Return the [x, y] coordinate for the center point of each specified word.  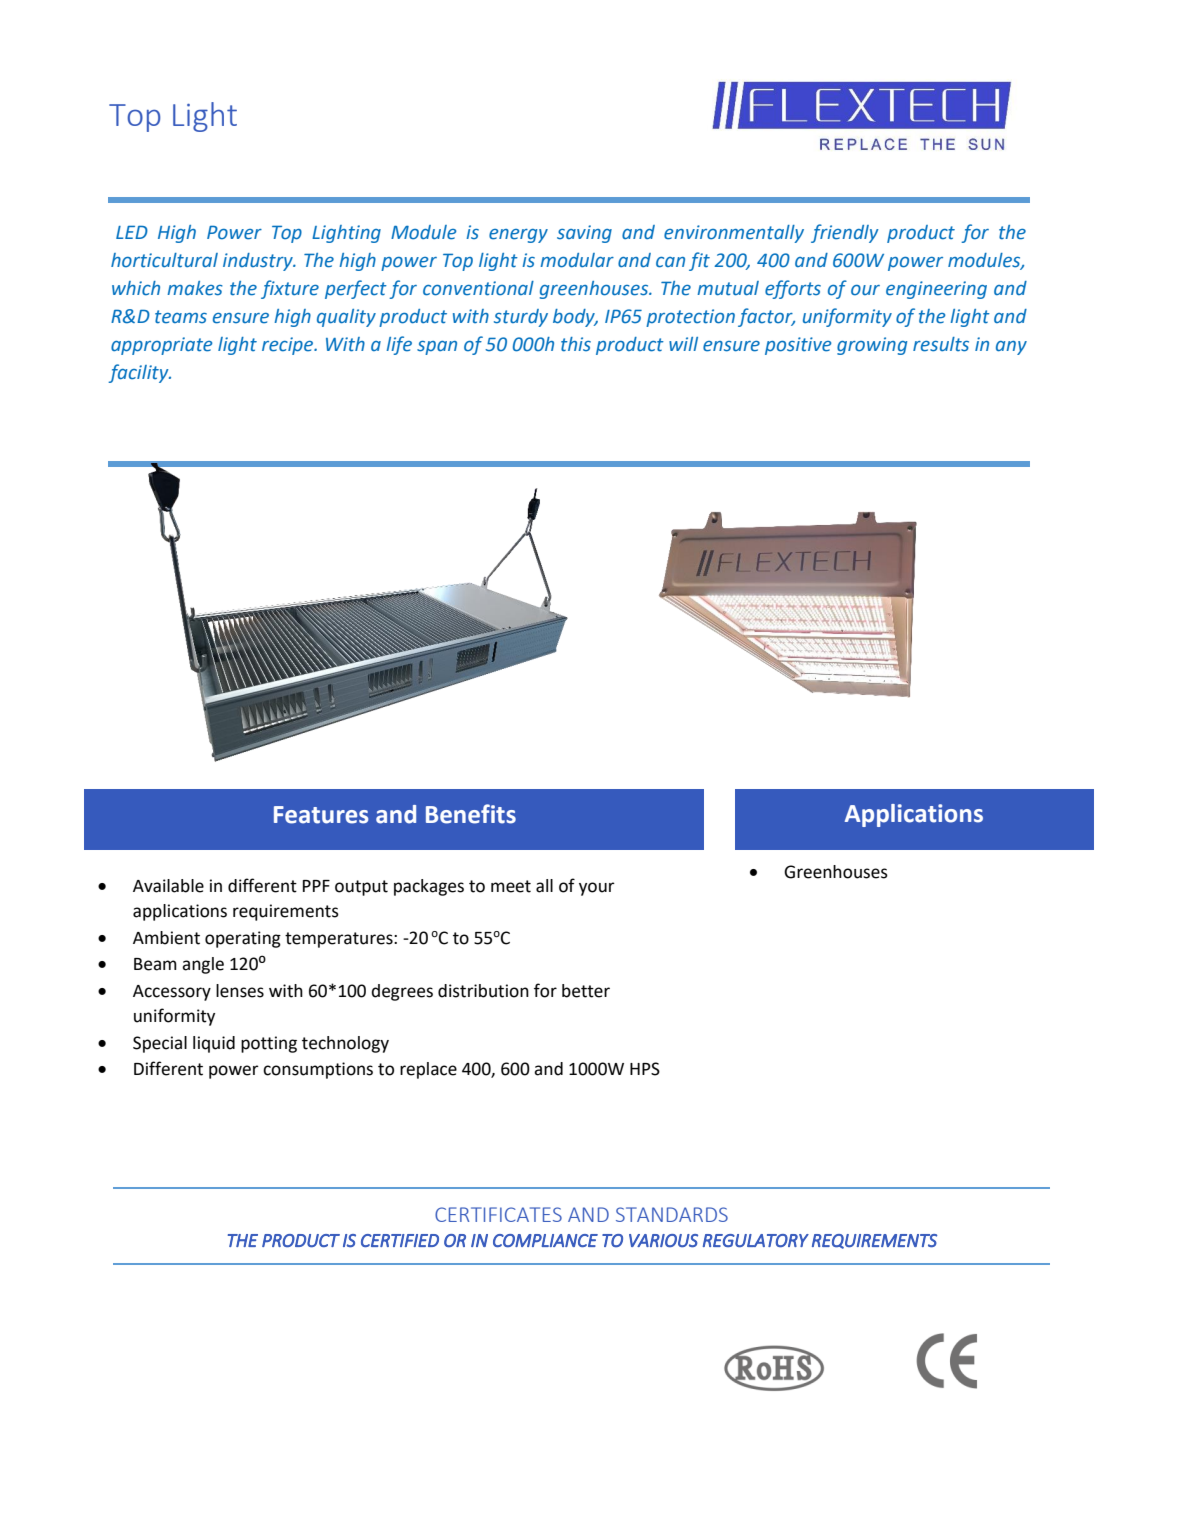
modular [577, 260]
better [586, 991]
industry [259, 262]
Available [168, 886]
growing [872, 346]
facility [139, 373]
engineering [936, 290]
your [597, 889]
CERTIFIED [400, 1240]
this [576, 344]
